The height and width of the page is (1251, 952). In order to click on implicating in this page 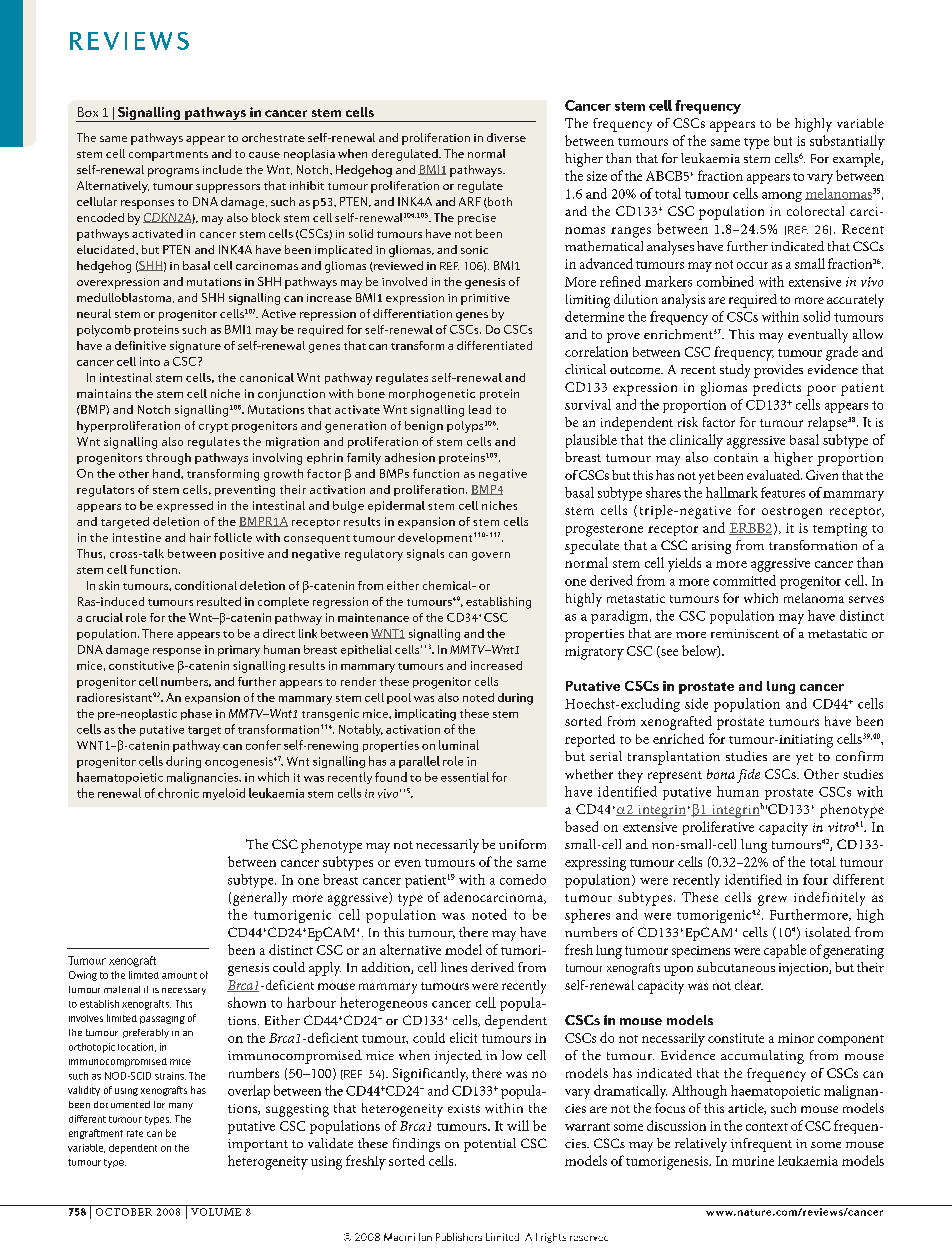, I will do `click(425, 715)`.
